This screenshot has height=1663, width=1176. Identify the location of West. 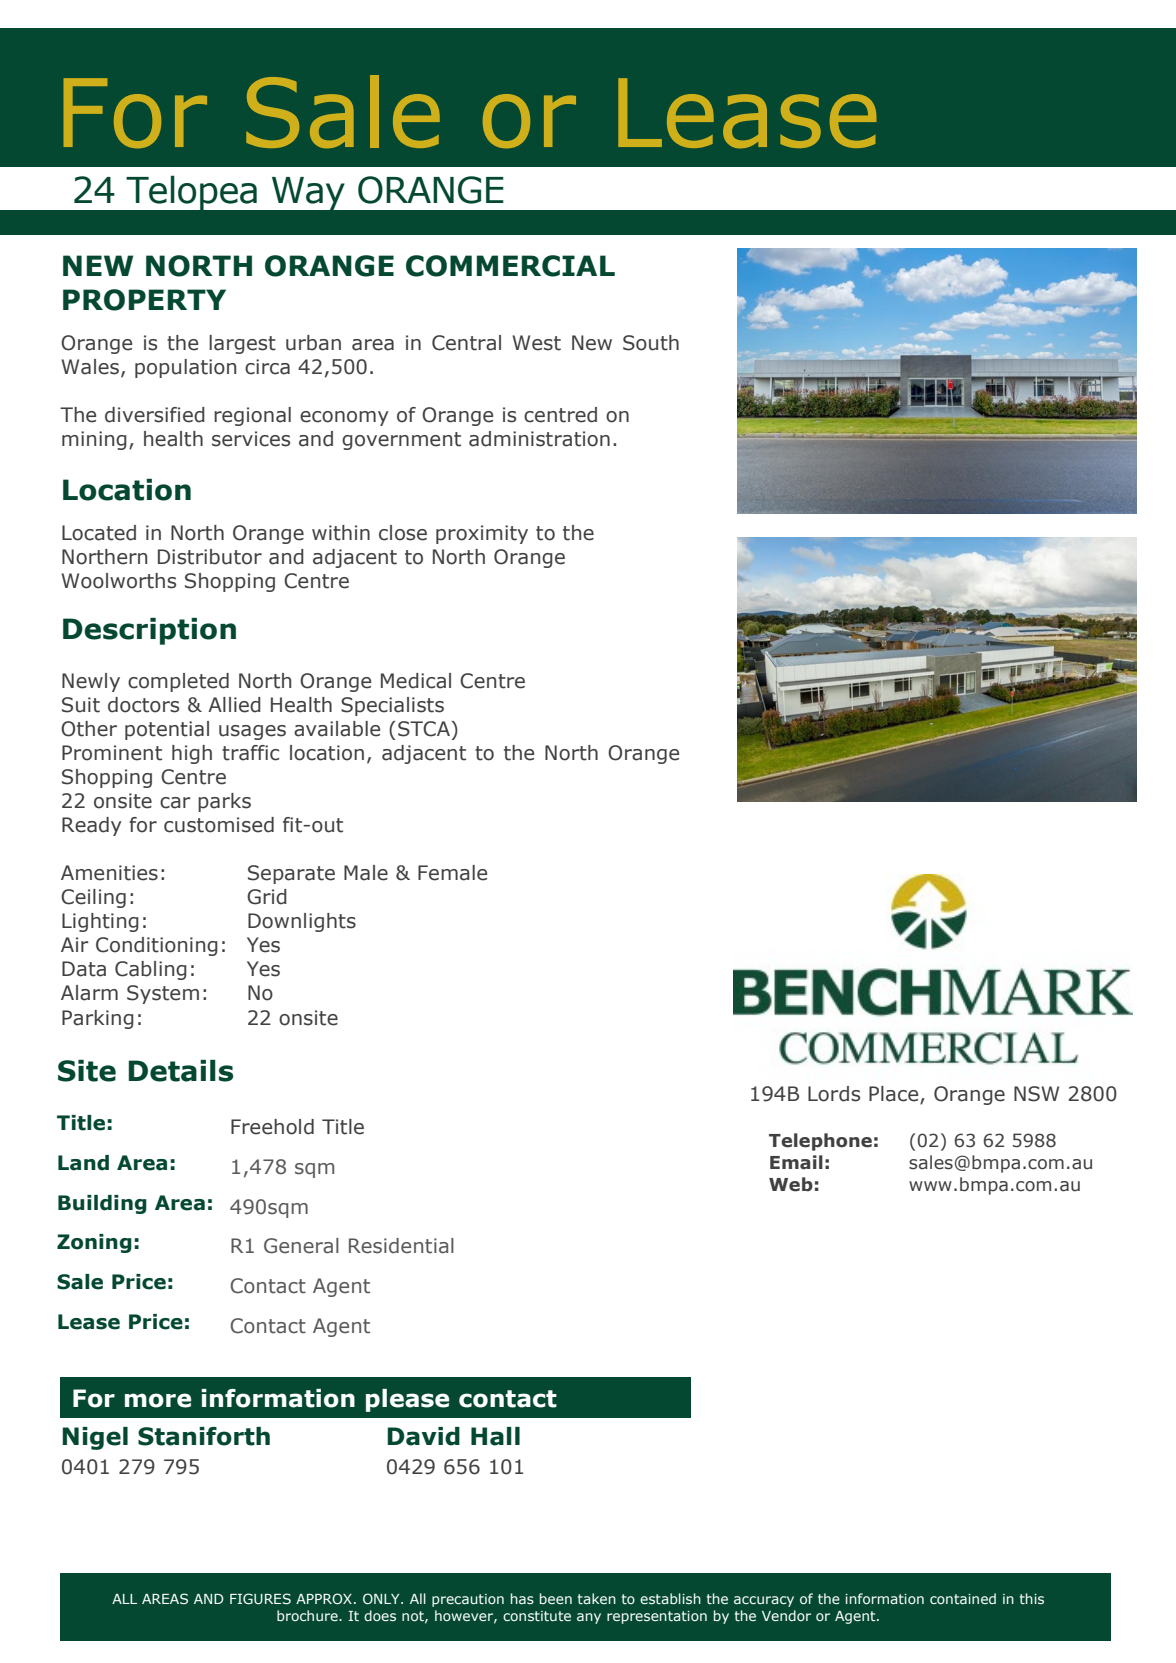
(536, 343).
